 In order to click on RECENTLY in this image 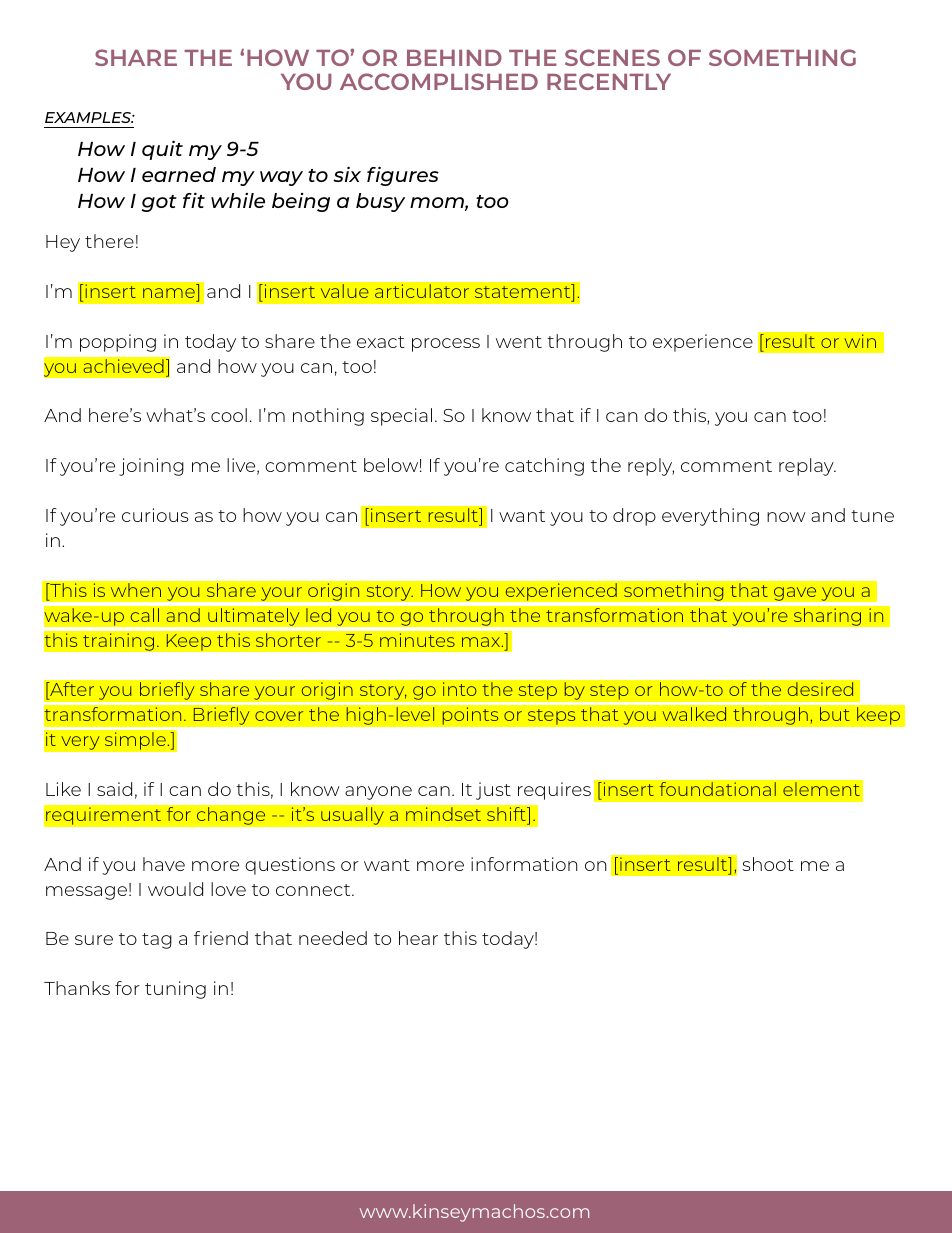, I will do `click(609, 81)`.
